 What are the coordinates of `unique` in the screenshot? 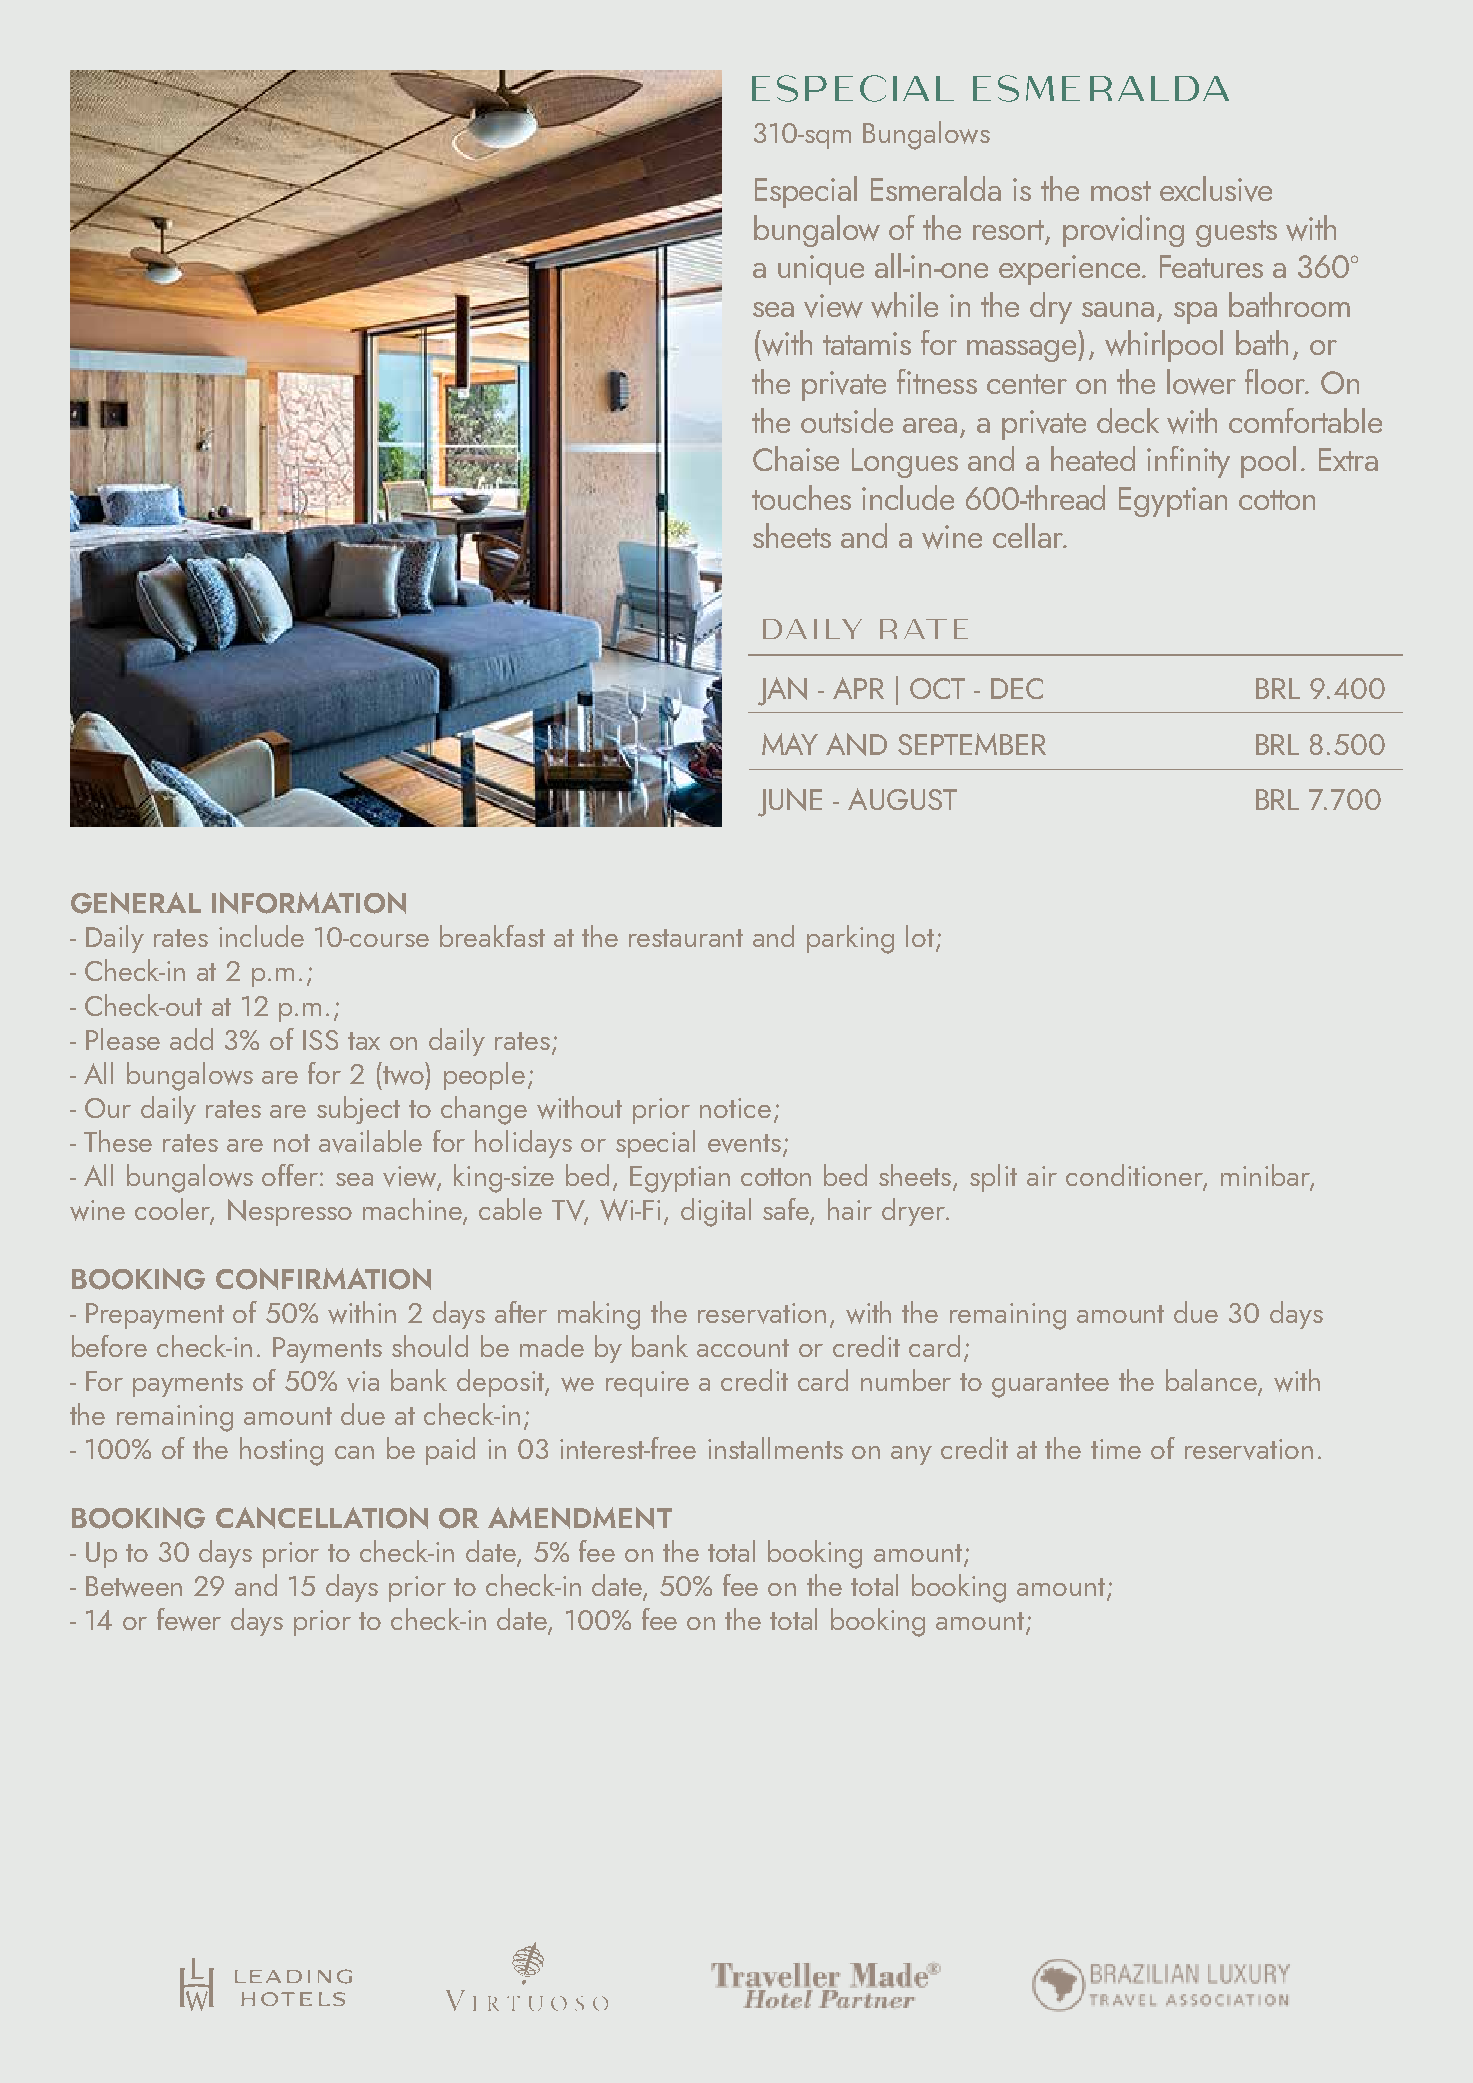 It's located at (821, 270).
